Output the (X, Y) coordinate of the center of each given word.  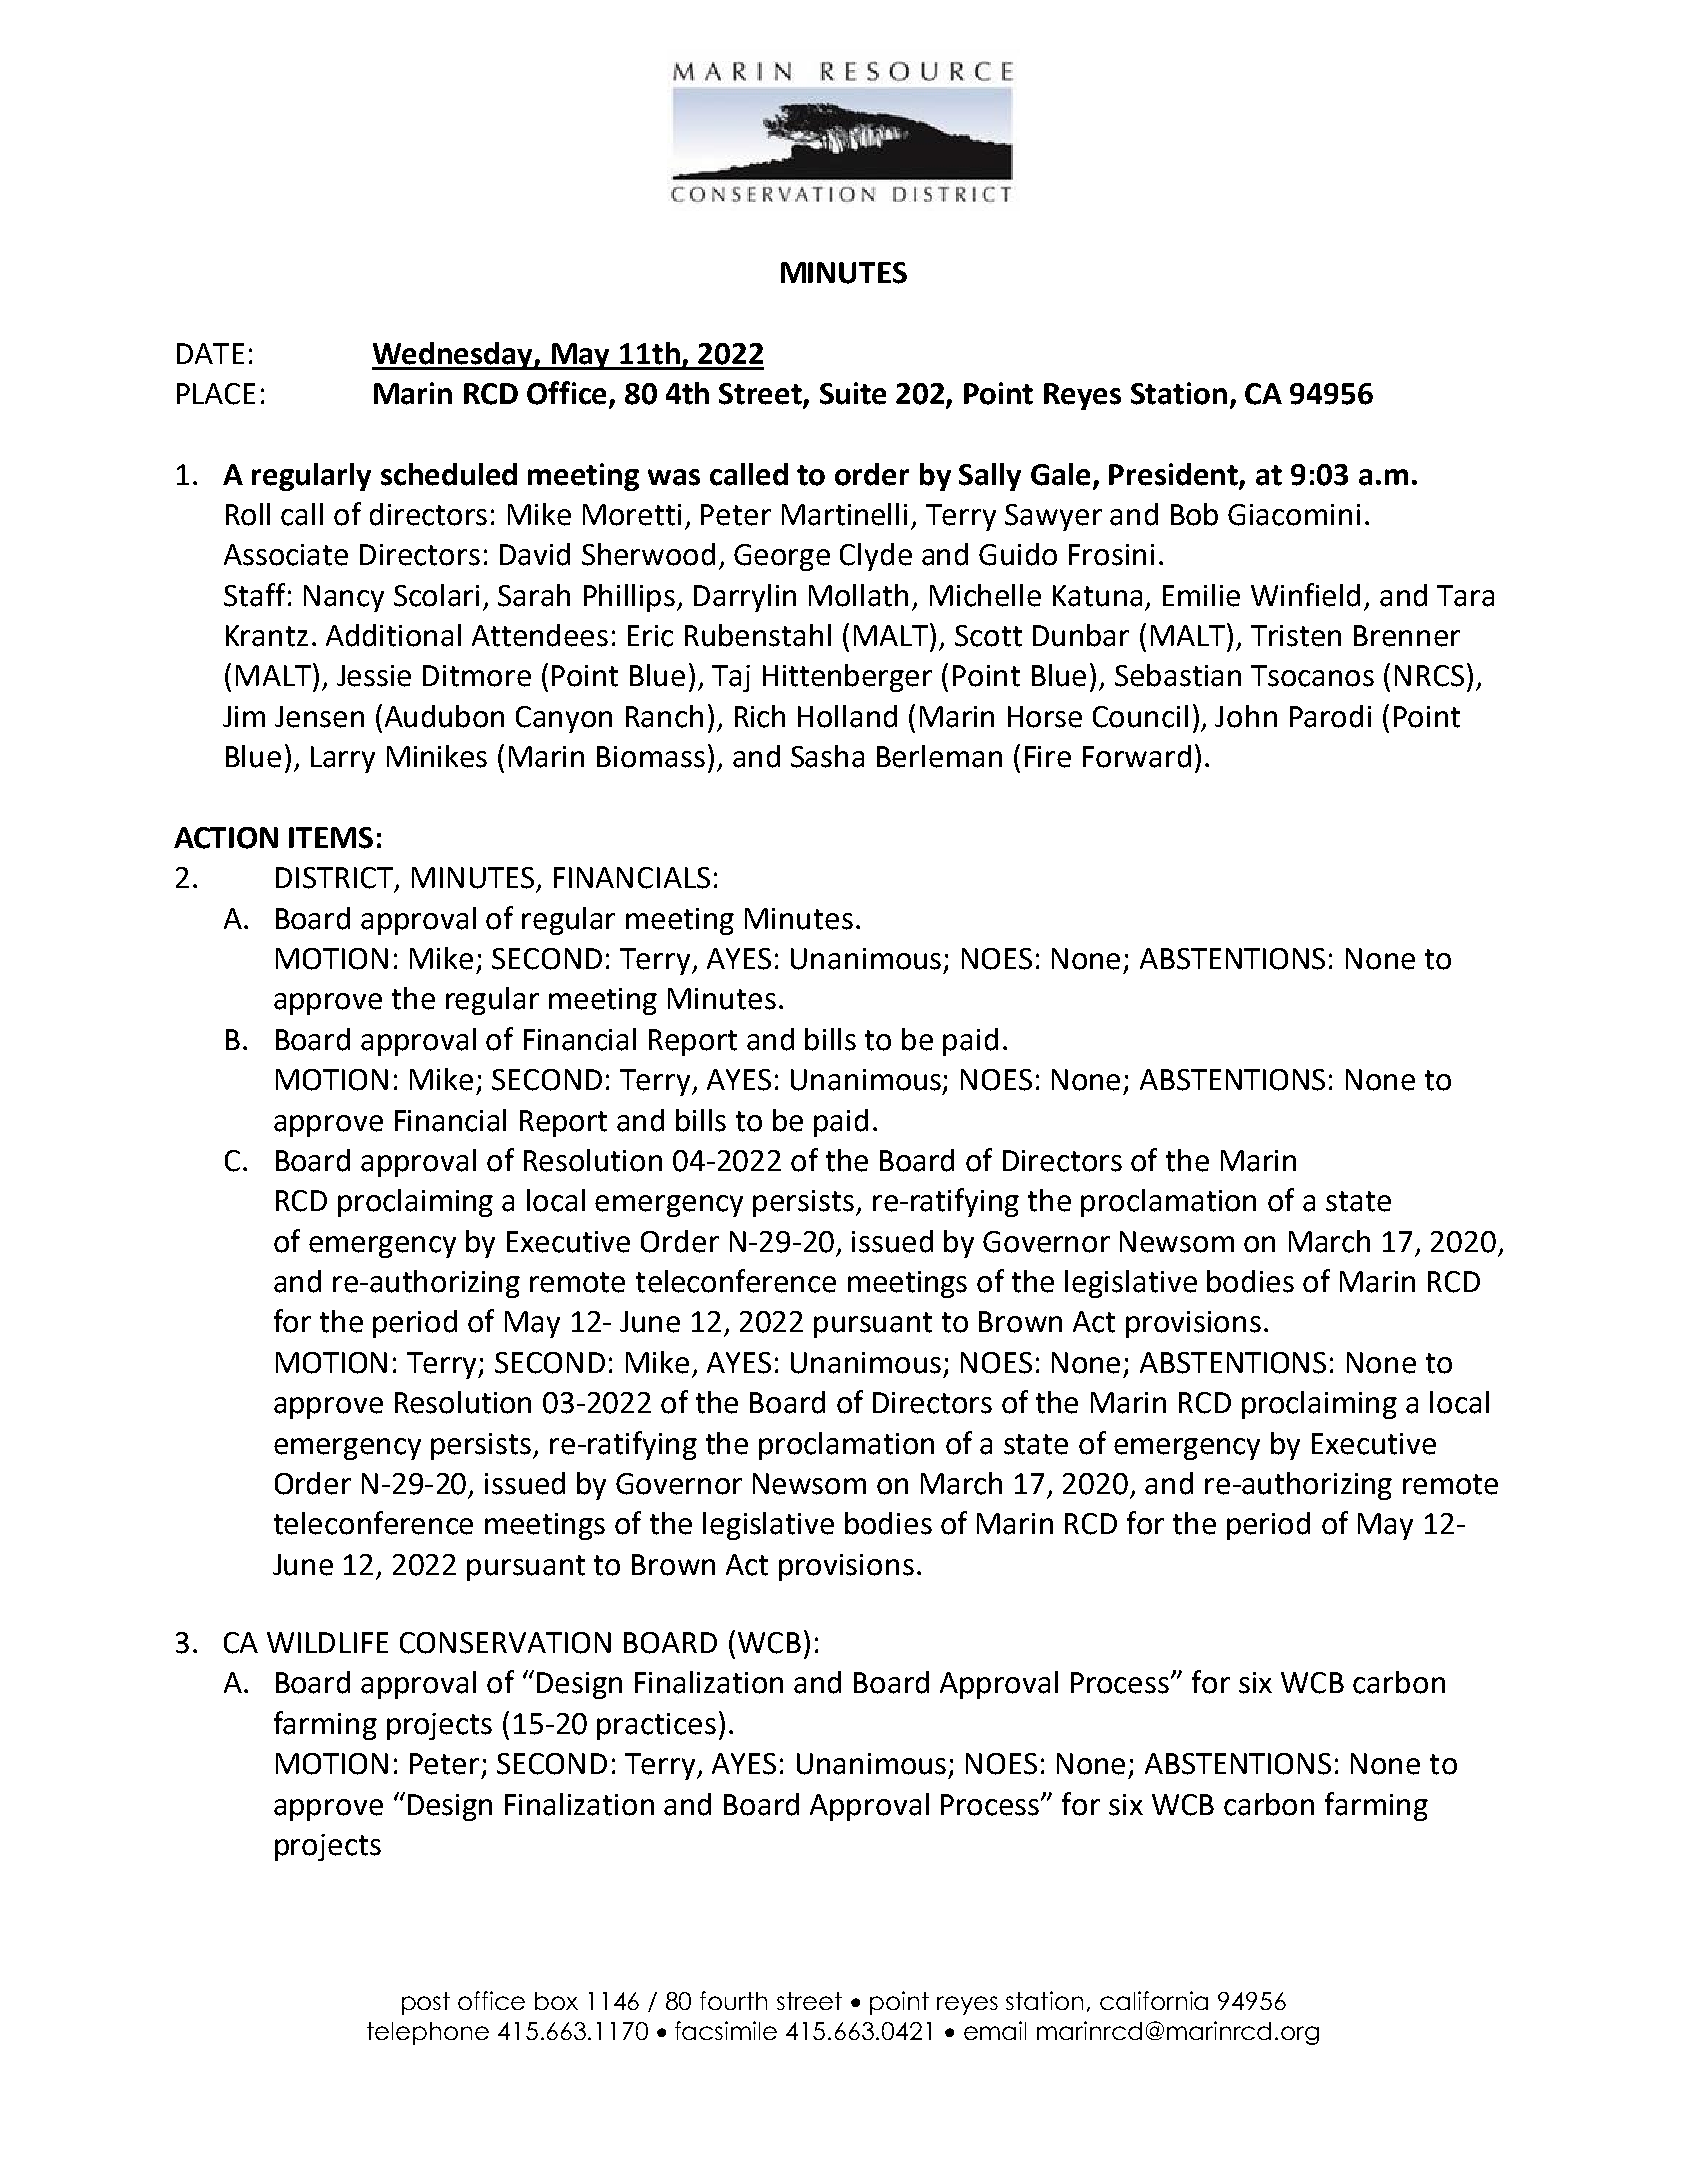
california (1154, 2000)
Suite (853, 393)
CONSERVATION (505, 1643)
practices (656, 1726)
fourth (733, 2000)
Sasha (827, 756)
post (426, 2003)
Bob (1194, 514)
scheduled (449, 474)
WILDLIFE (327, 1642)
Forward (1137, 756)
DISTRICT (334, 878)
